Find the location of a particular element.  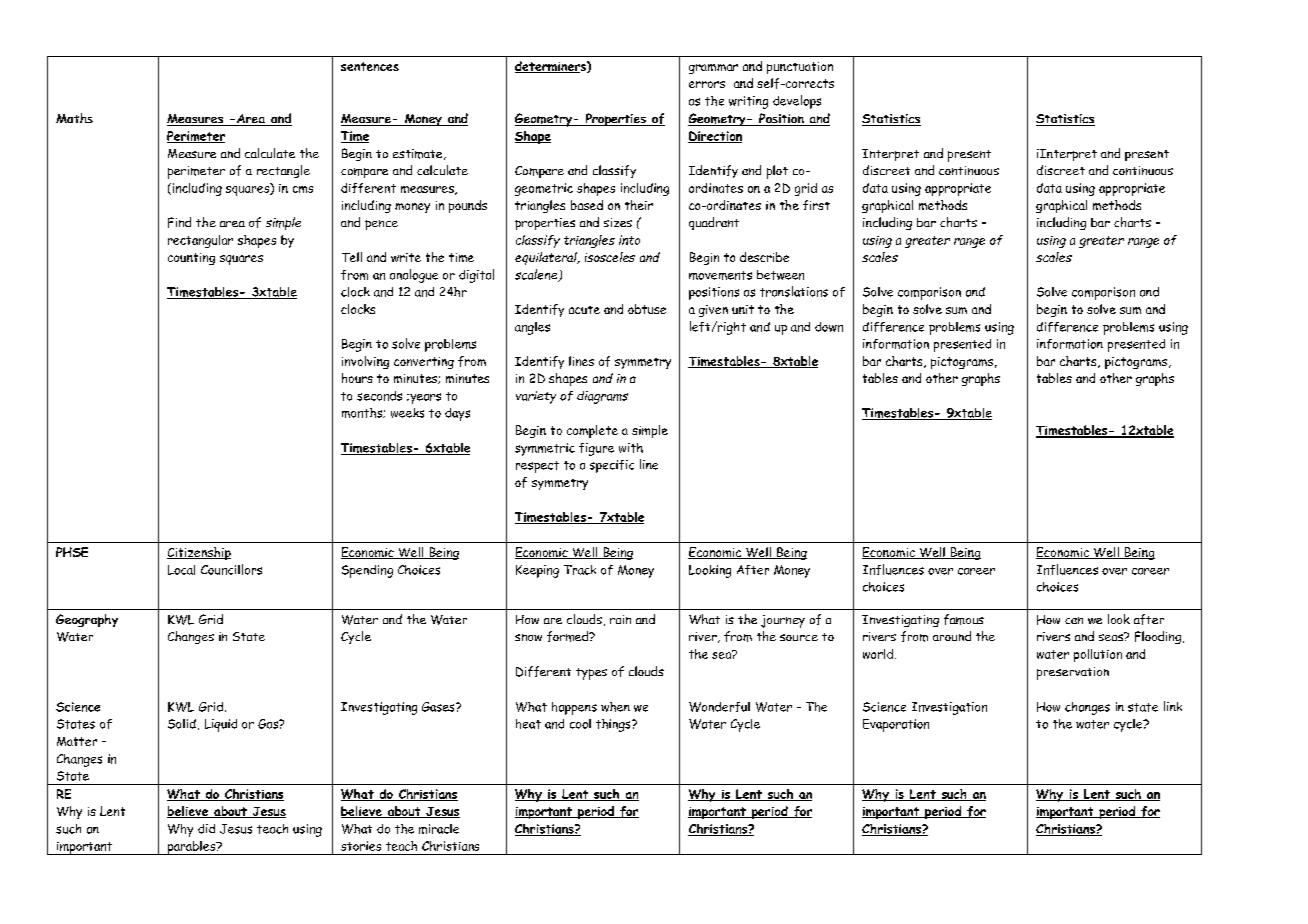

Local is located at coordinates (181, 570).
